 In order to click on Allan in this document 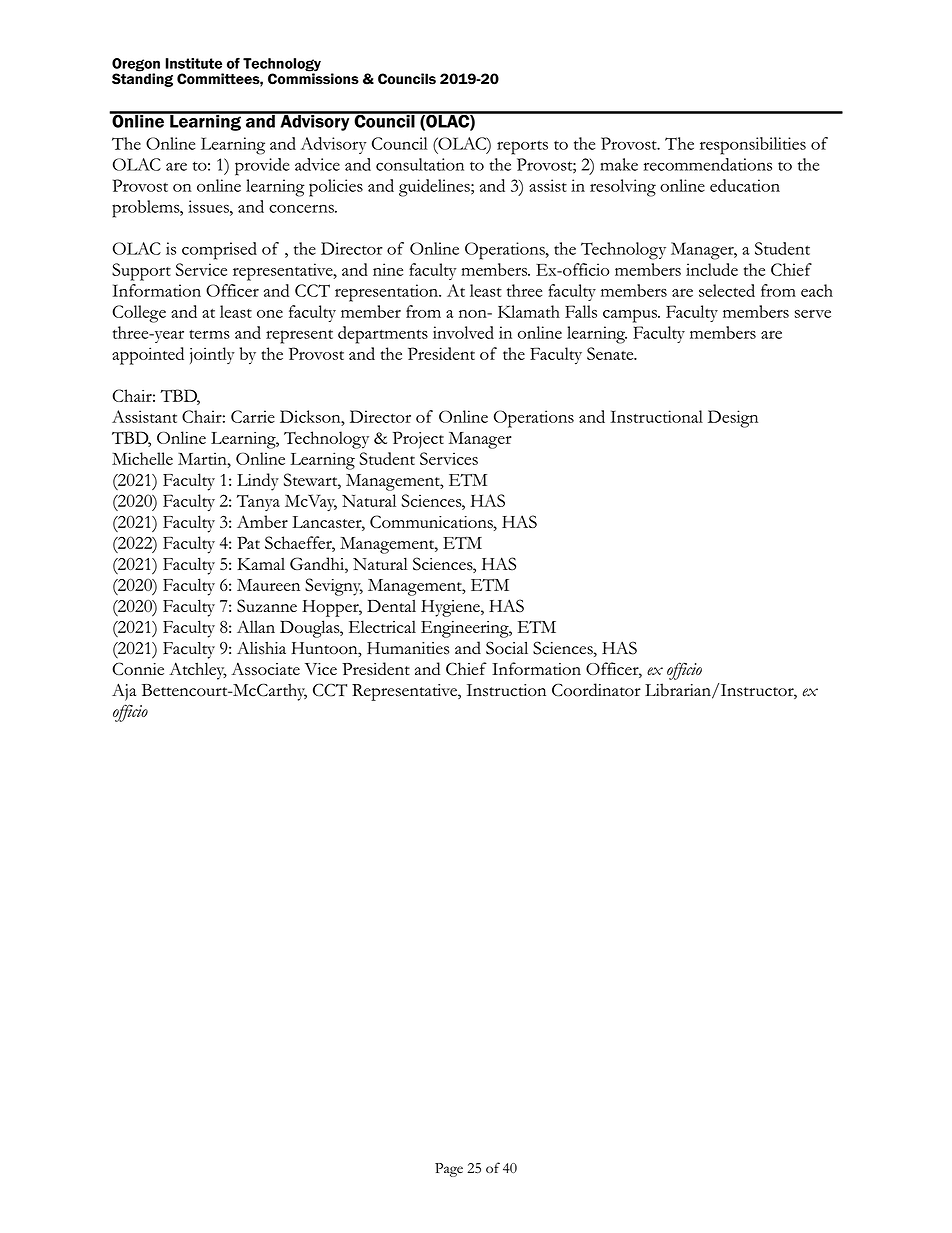, I will do `click(256, 626)`.
